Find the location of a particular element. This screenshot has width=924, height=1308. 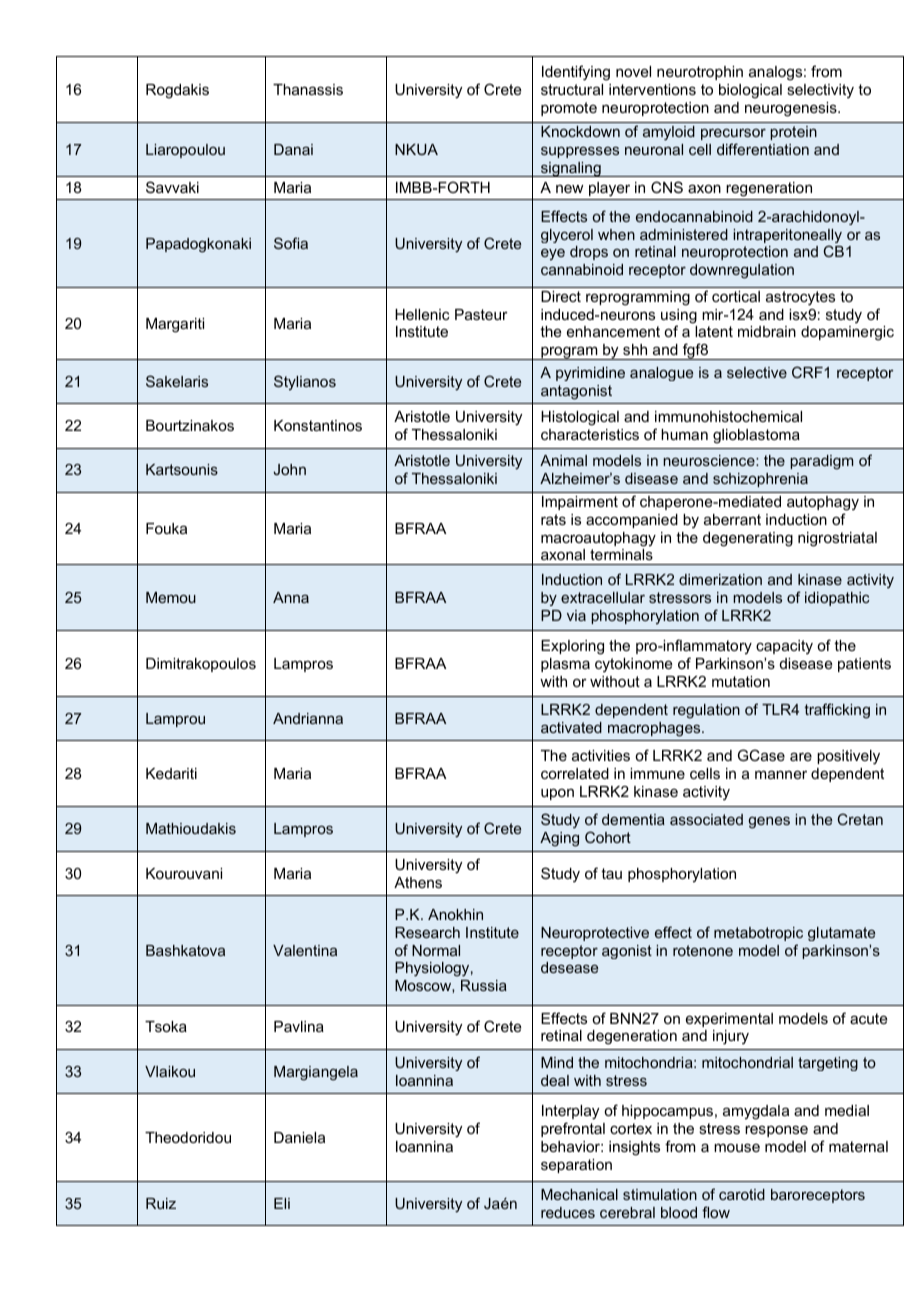

Sofia is located at coordinates (291, 243).
